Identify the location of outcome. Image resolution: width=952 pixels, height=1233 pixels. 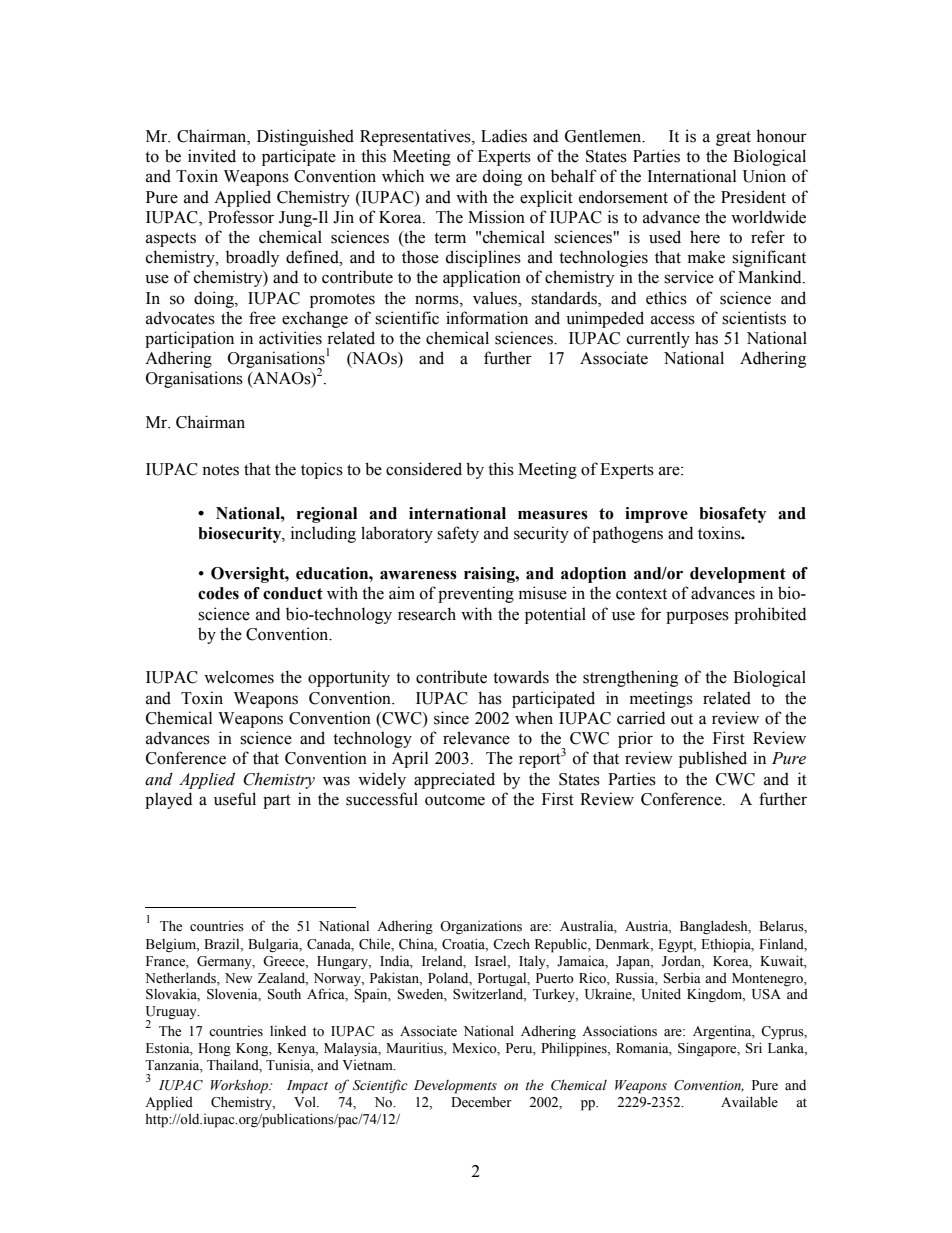
(455, 800).
